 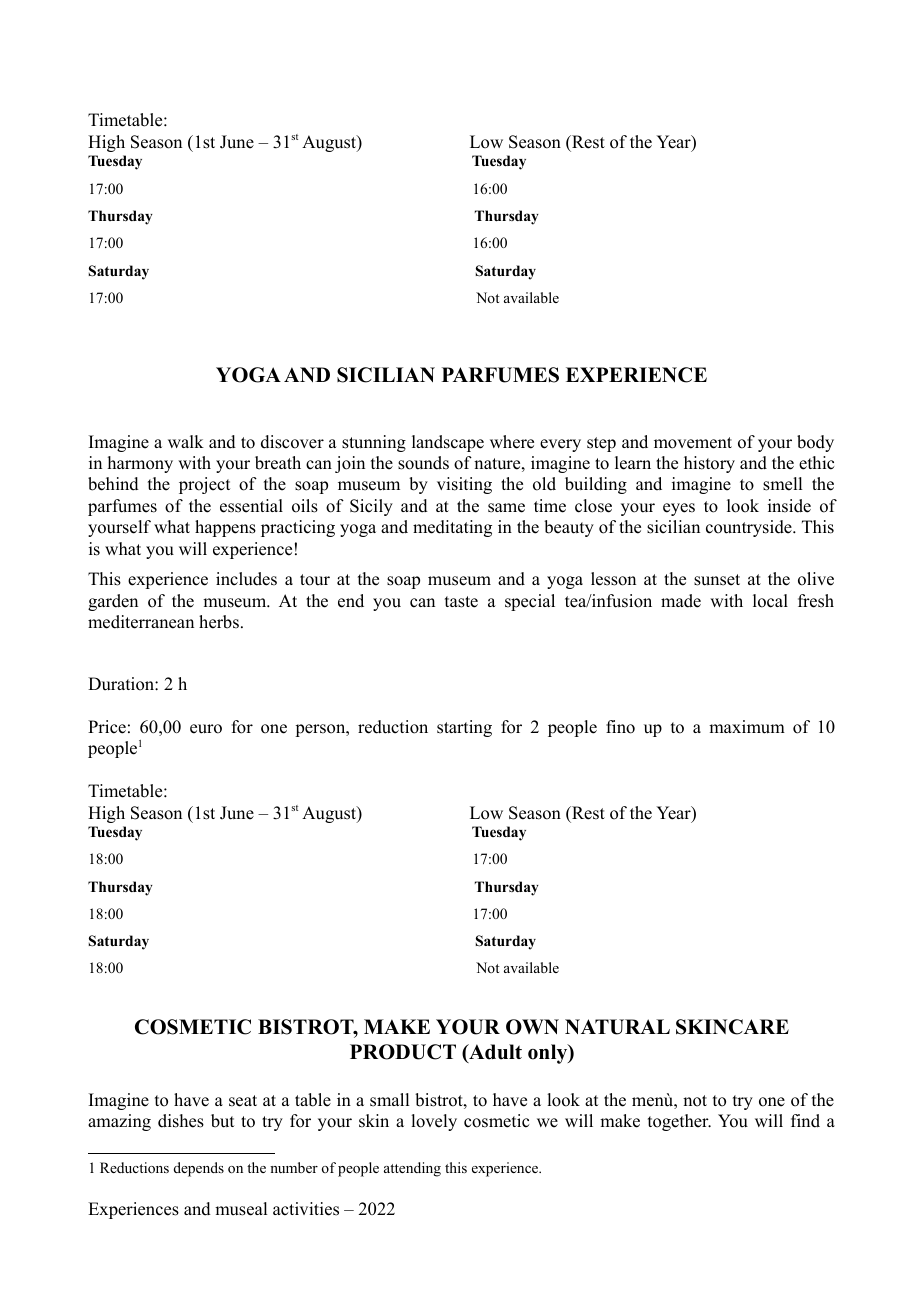 I want to click on history, so click(x=709, y=464).
